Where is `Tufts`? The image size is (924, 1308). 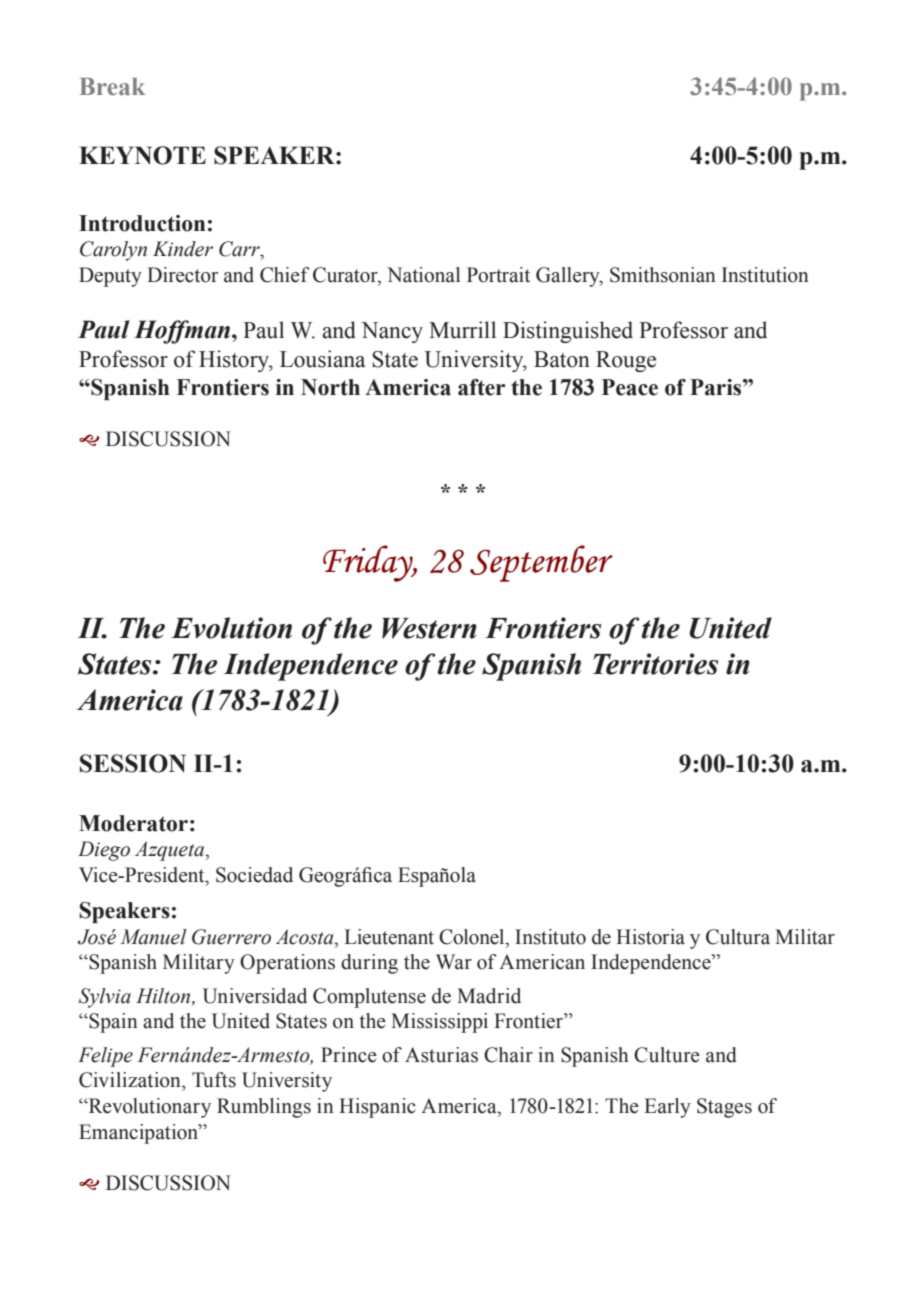
Tufts is located at coordinates (214, 1080).
